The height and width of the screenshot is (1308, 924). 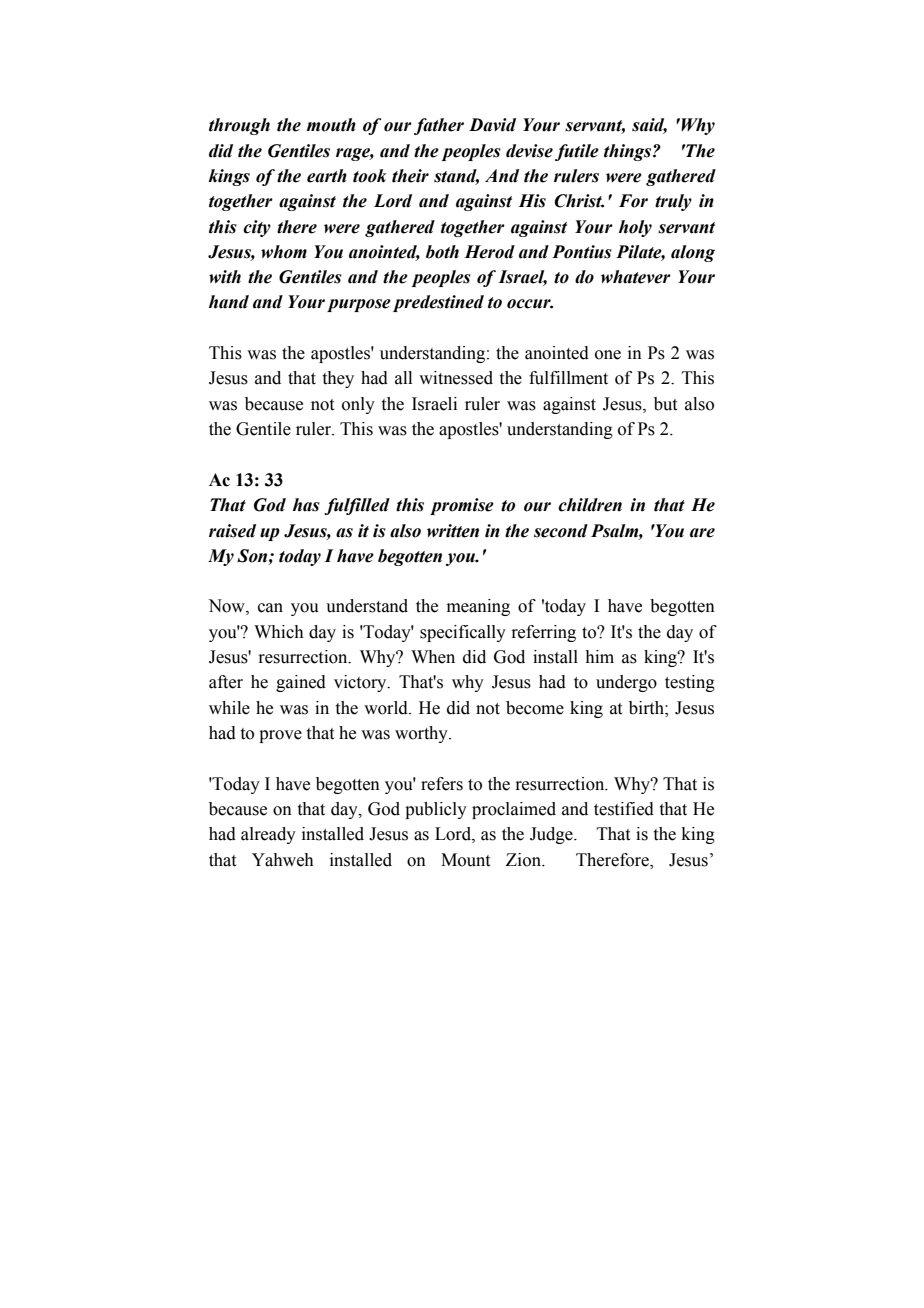 I want to click on father, so click(x=439, y=126).
